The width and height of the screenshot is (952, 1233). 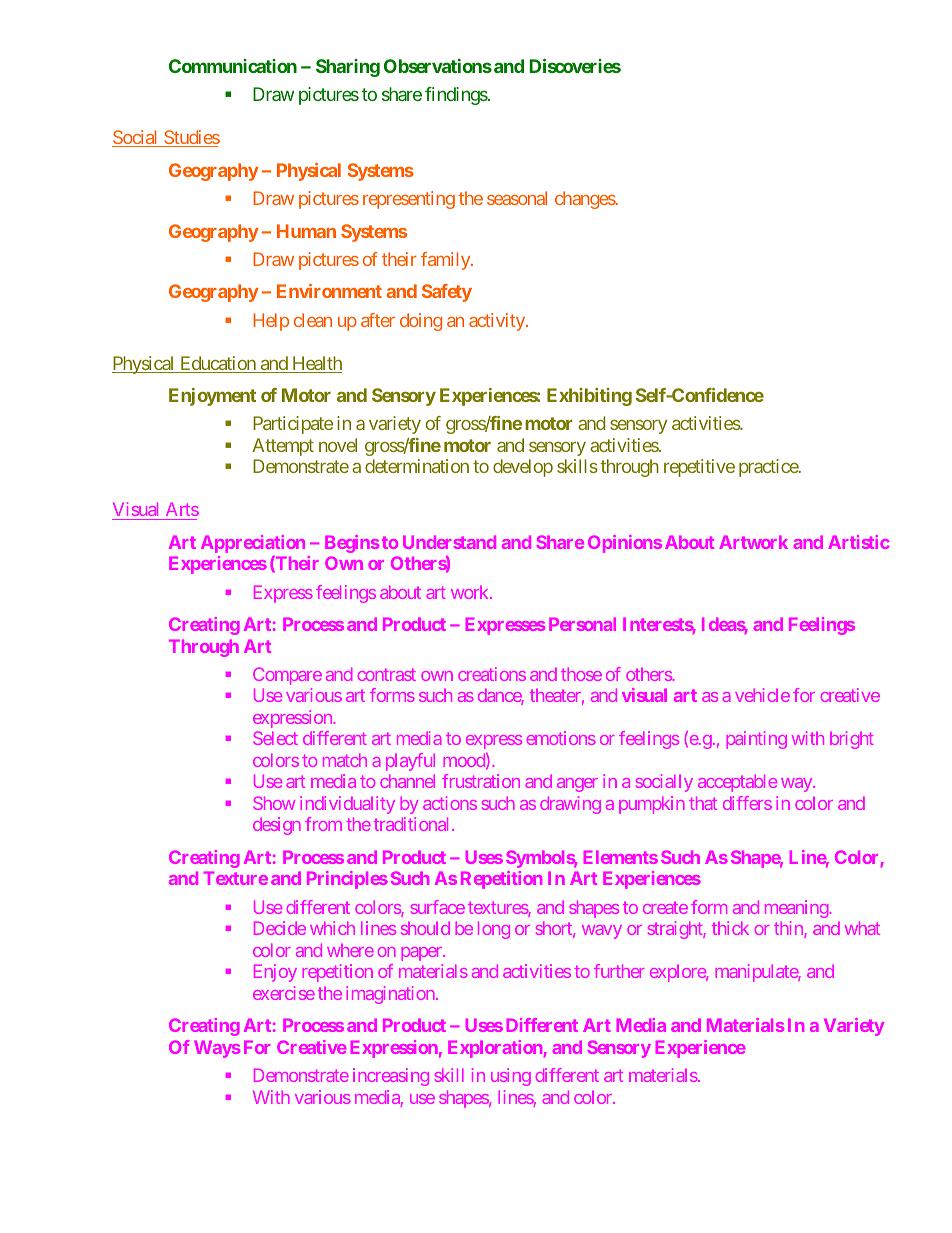 I want to click on findings, so click(x=456, y=96).
